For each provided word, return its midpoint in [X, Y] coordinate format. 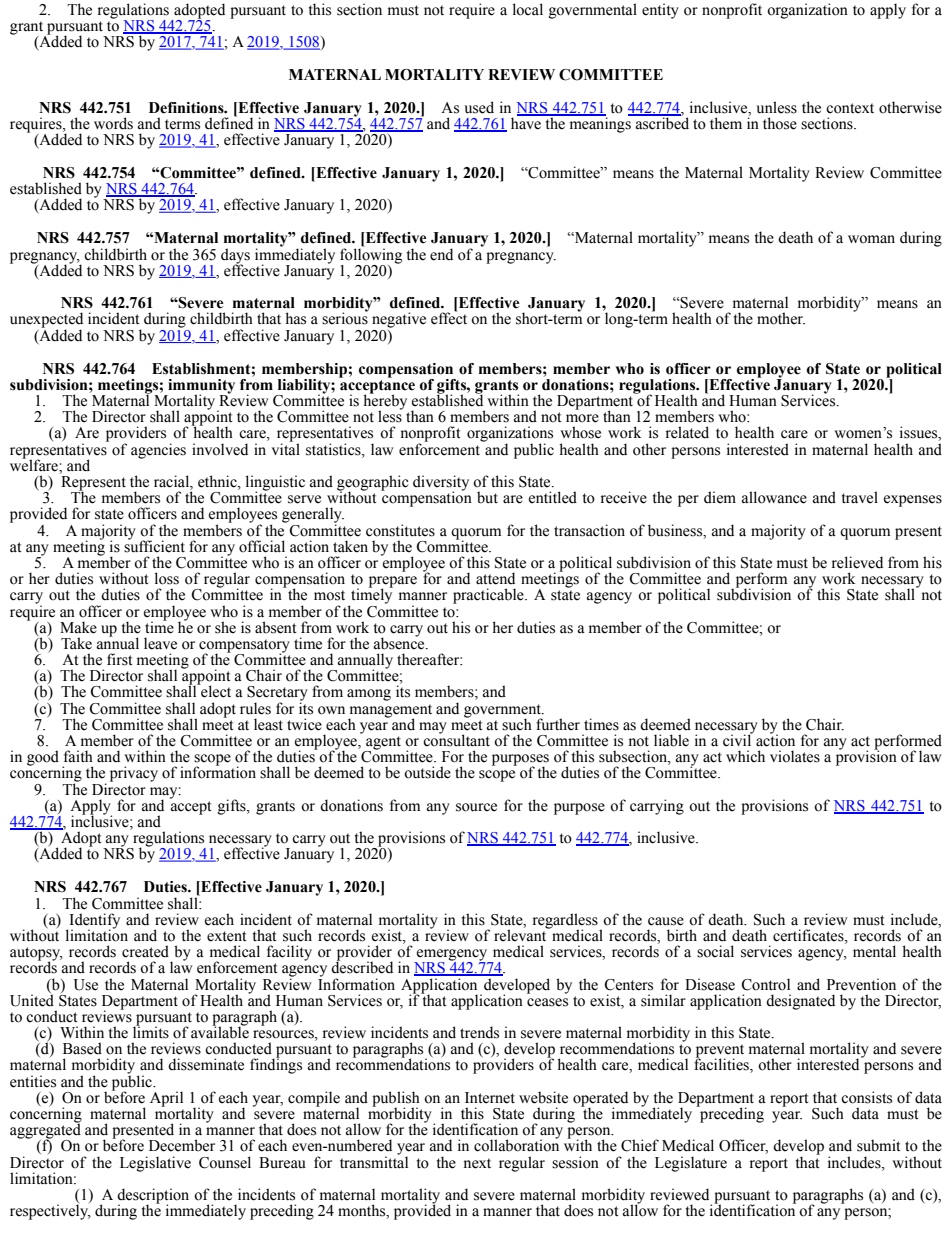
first [120, 659]
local [528, 9]
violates [795, 756]
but [487, 497]
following [371, 256]
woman [871, 239]
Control [765, 984]
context [850, 108]
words [113, 123]
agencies [158, 451]
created [145, 951]
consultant [456, 739]
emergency [452, 956]
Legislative [155, 1164]
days [235, 257]
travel [860, 497]
